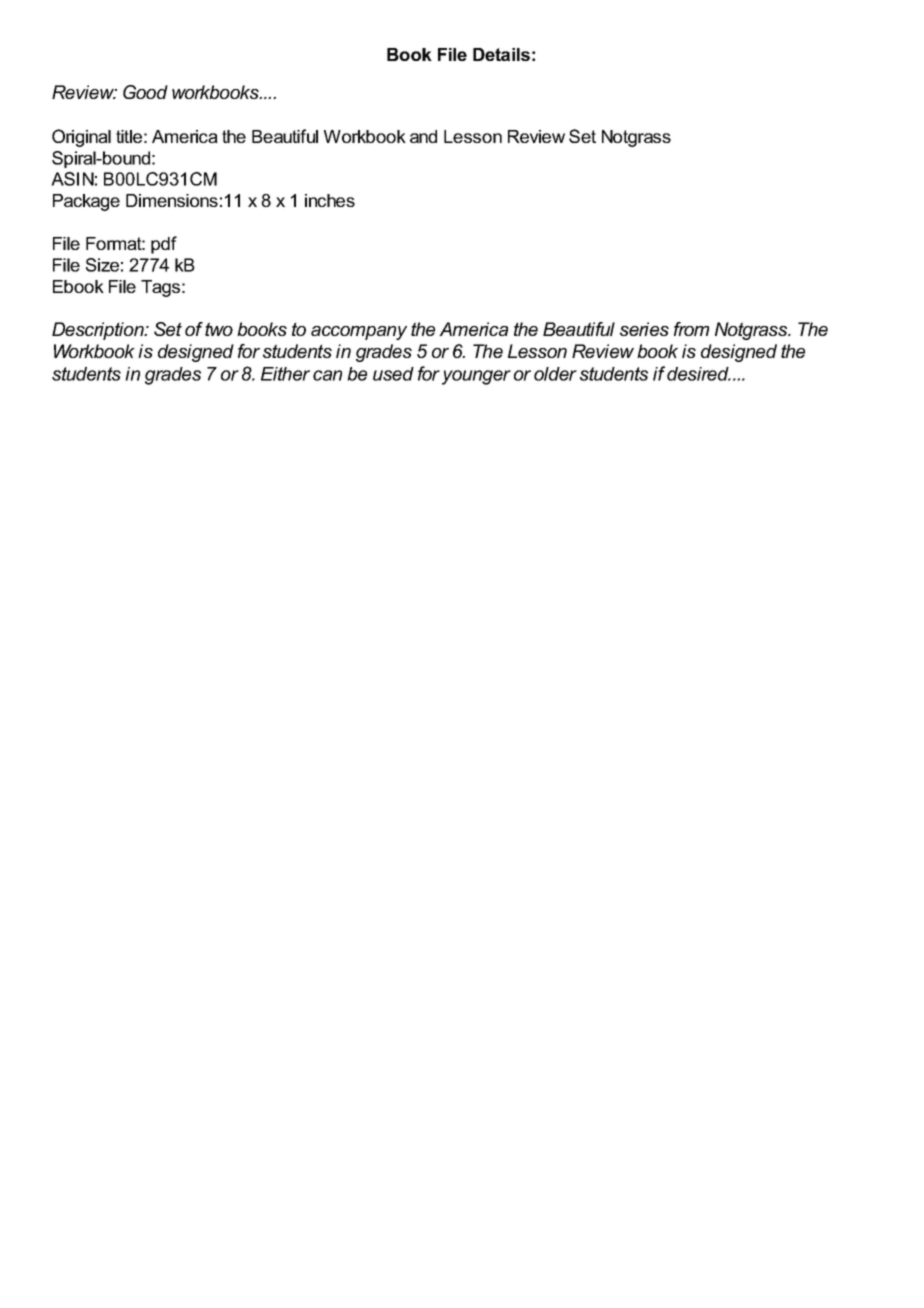 The image size is (924, 1308). Describe the element at coordinates (330, 200) in the image. I see `inches` at that location.
